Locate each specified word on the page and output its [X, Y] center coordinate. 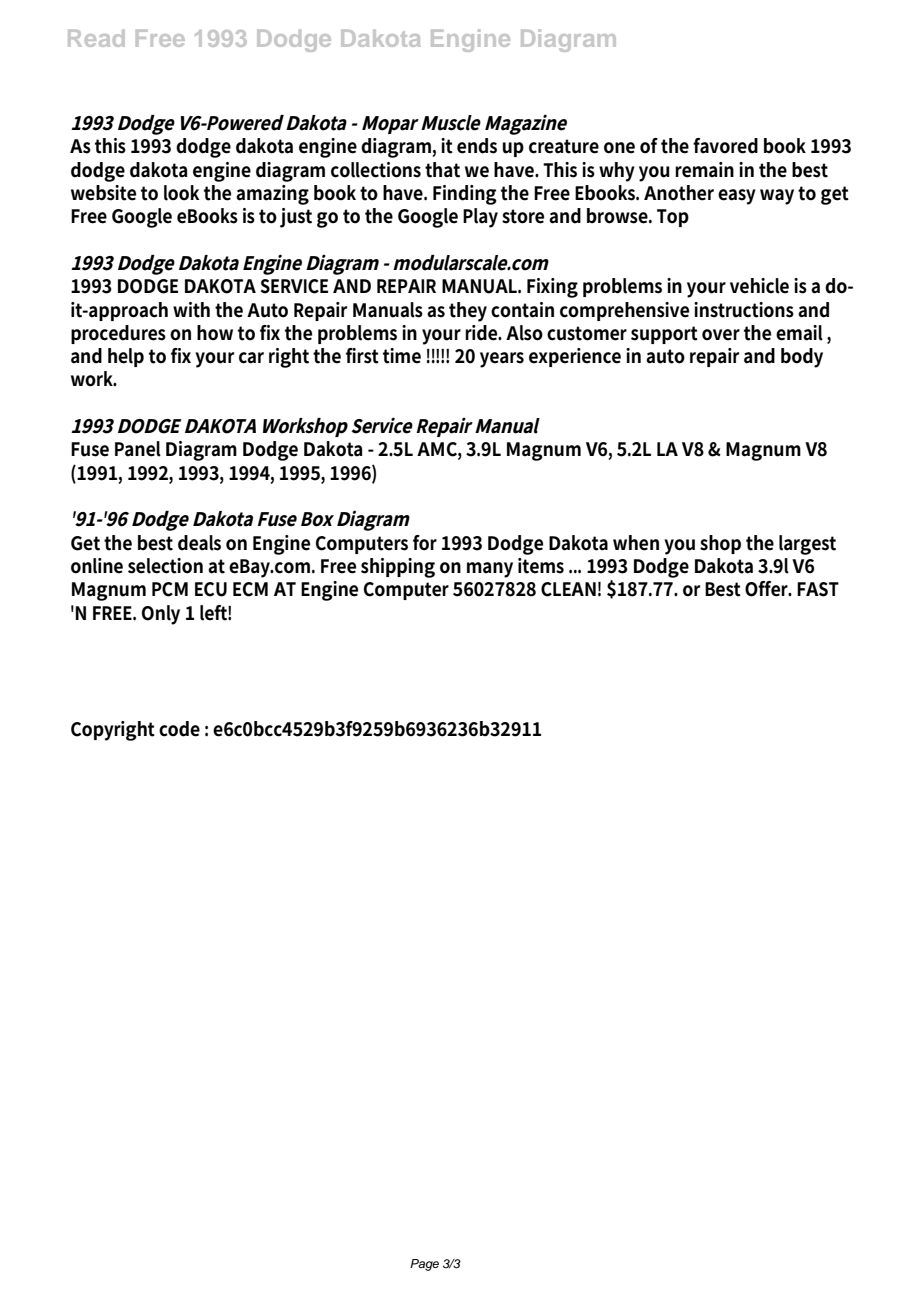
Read [96, 38]
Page [424, 1265]
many [490, 570]
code [179, 729]
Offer [768, 589]
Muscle [451, 123]
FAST [818, 589]
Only [161, 615]
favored [725, 146]
